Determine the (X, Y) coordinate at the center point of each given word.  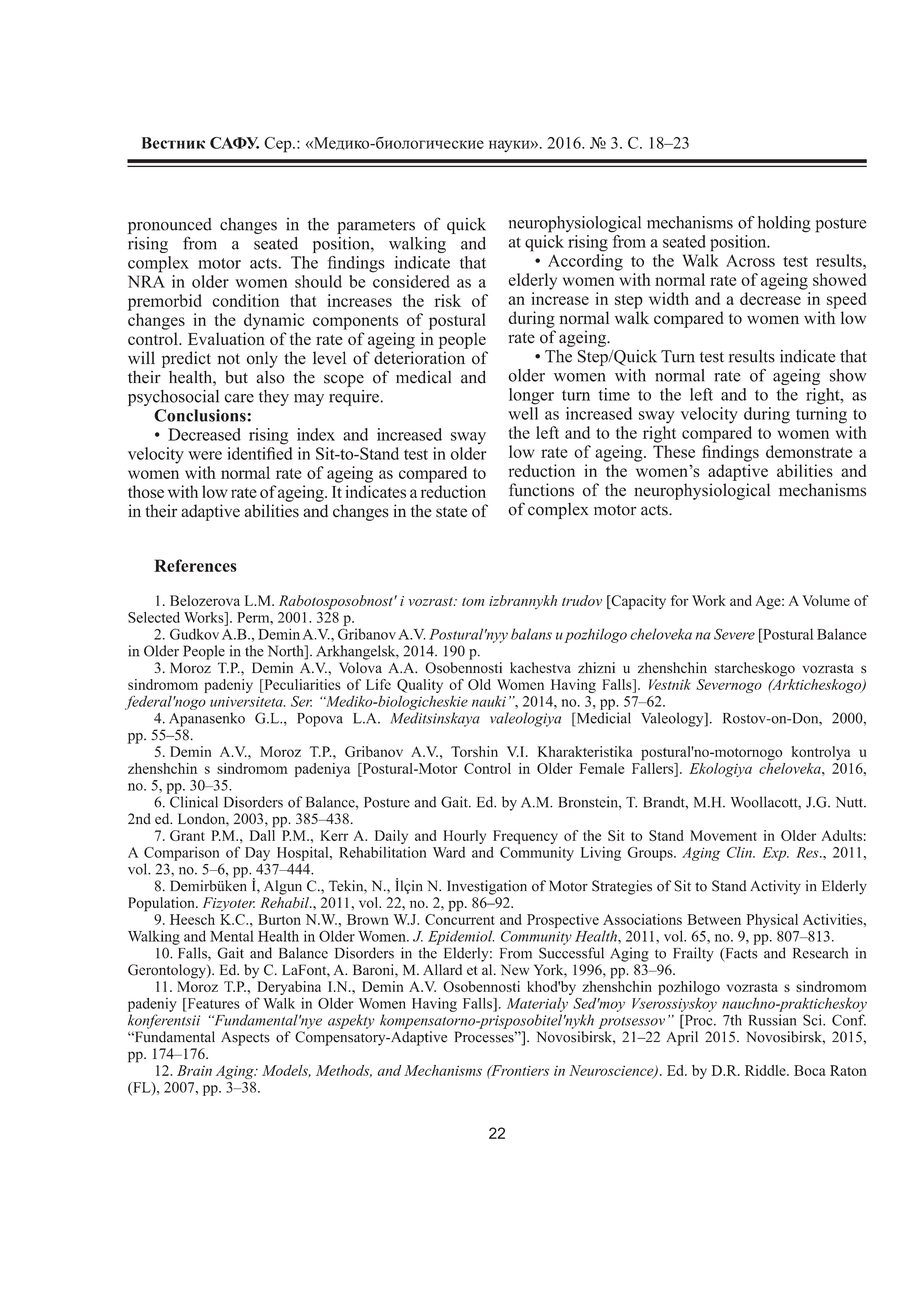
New (515, 969)
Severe (734, 634)
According (585, 261)
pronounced (169, 226)
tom (473, 601)
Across (750, 261)
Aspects (245, 1039)
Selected (154, 617)
